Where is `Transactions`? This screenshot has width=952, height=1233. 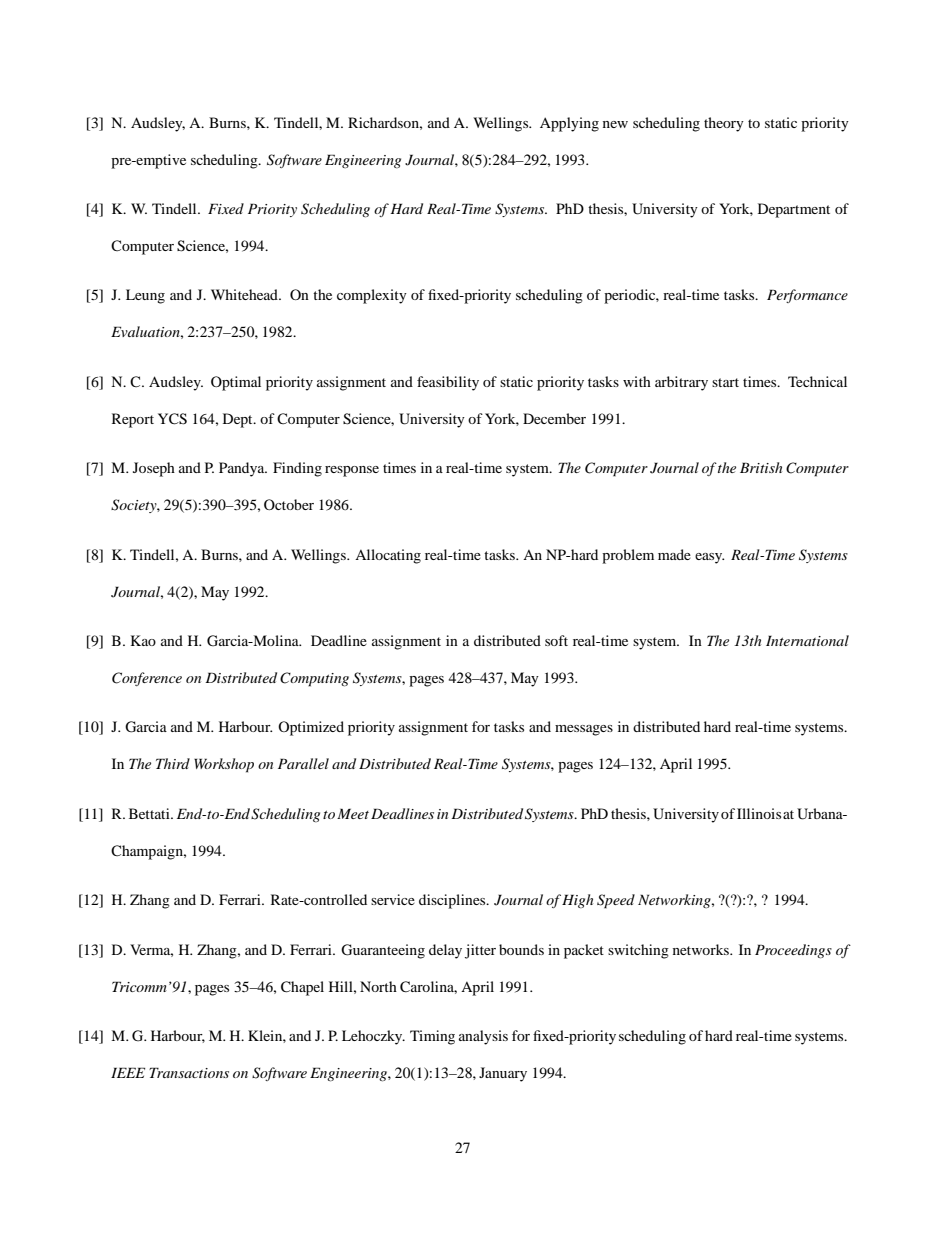 Transactions is located at coordinates (189, 1072).
